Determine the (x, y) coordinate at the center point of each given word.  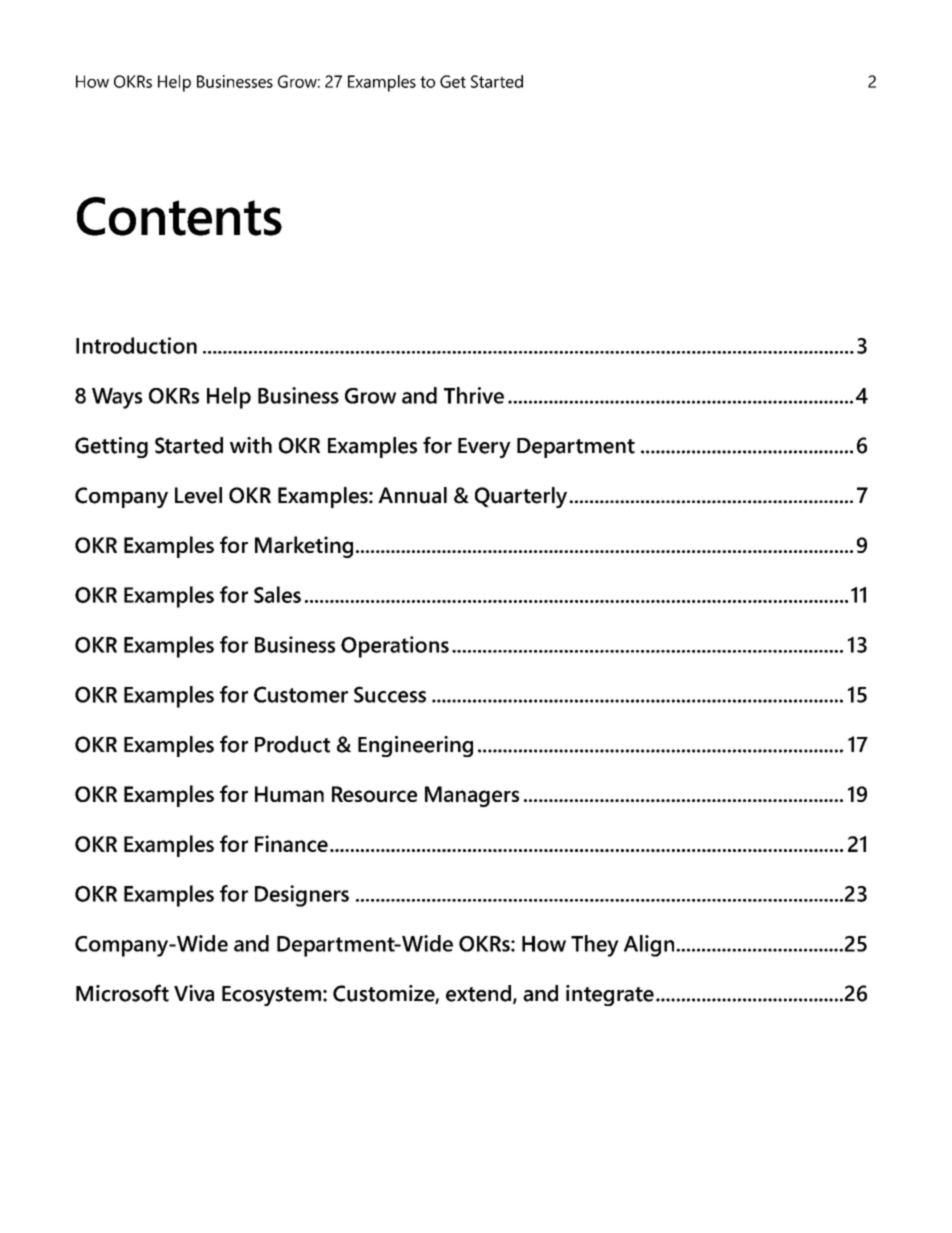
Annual (412, 495)
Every (484, 448)
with (251, 445)
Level (198, 495)
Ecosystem (271, 996)
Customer (301, 694)
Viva (194, 993)
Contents (179, 216)
